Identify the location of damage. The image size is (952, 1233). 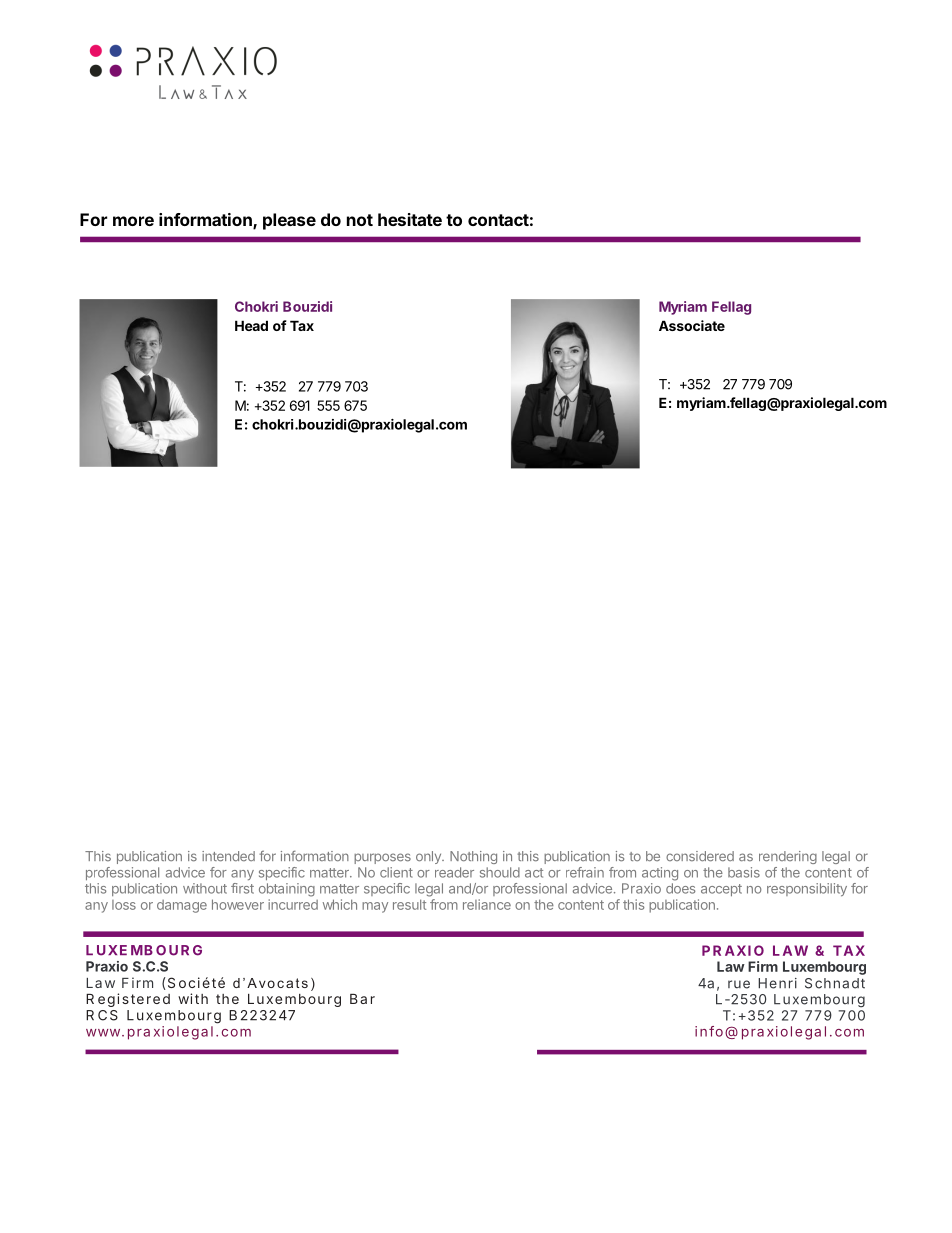
(182, 906).
